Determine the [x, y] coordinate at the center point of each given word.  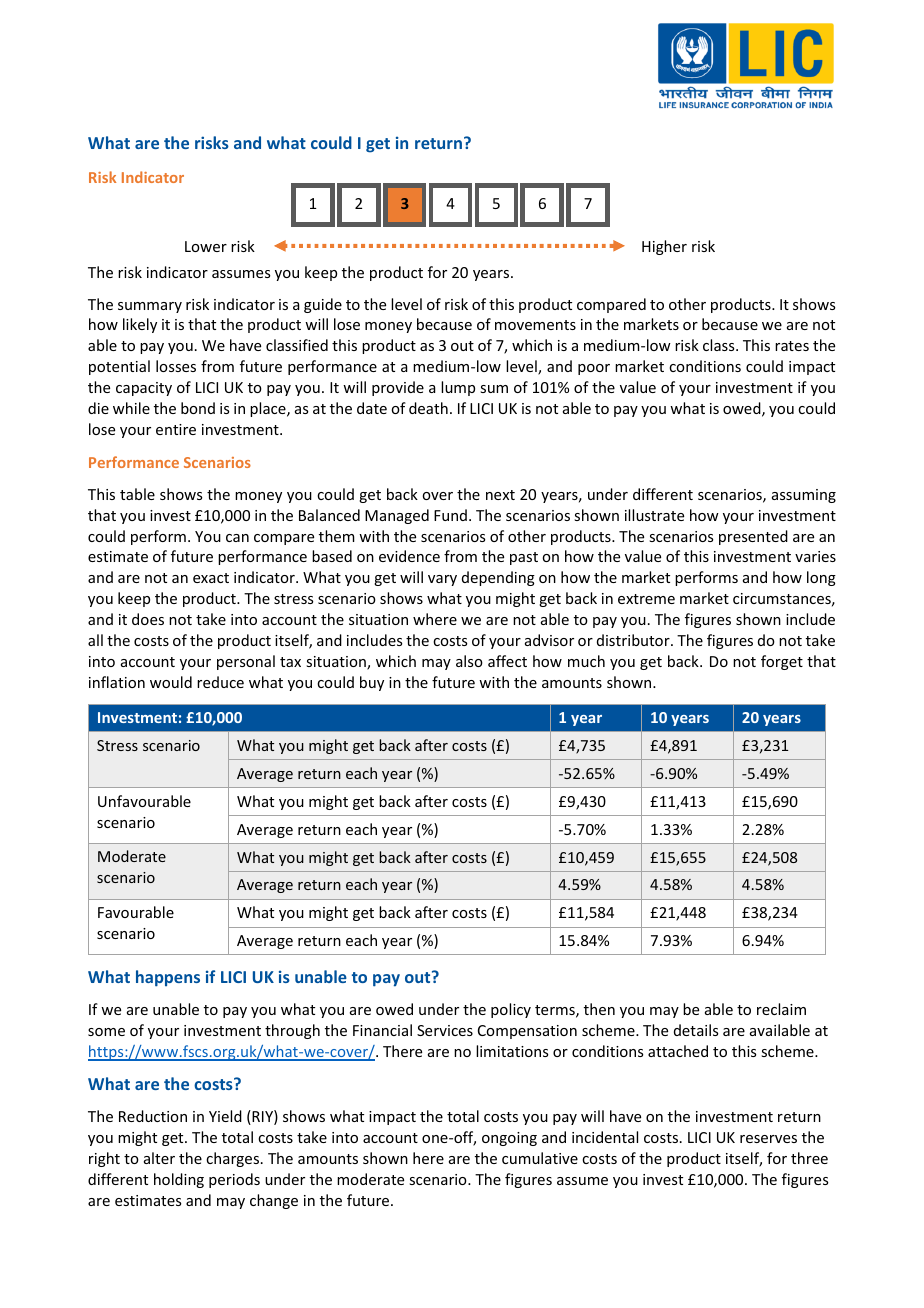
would [171, 682]
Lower [206, 246]
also [469, 661]
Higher [664, 247]
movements [535, 325]
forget [782, 662]
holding [179, 1180]
